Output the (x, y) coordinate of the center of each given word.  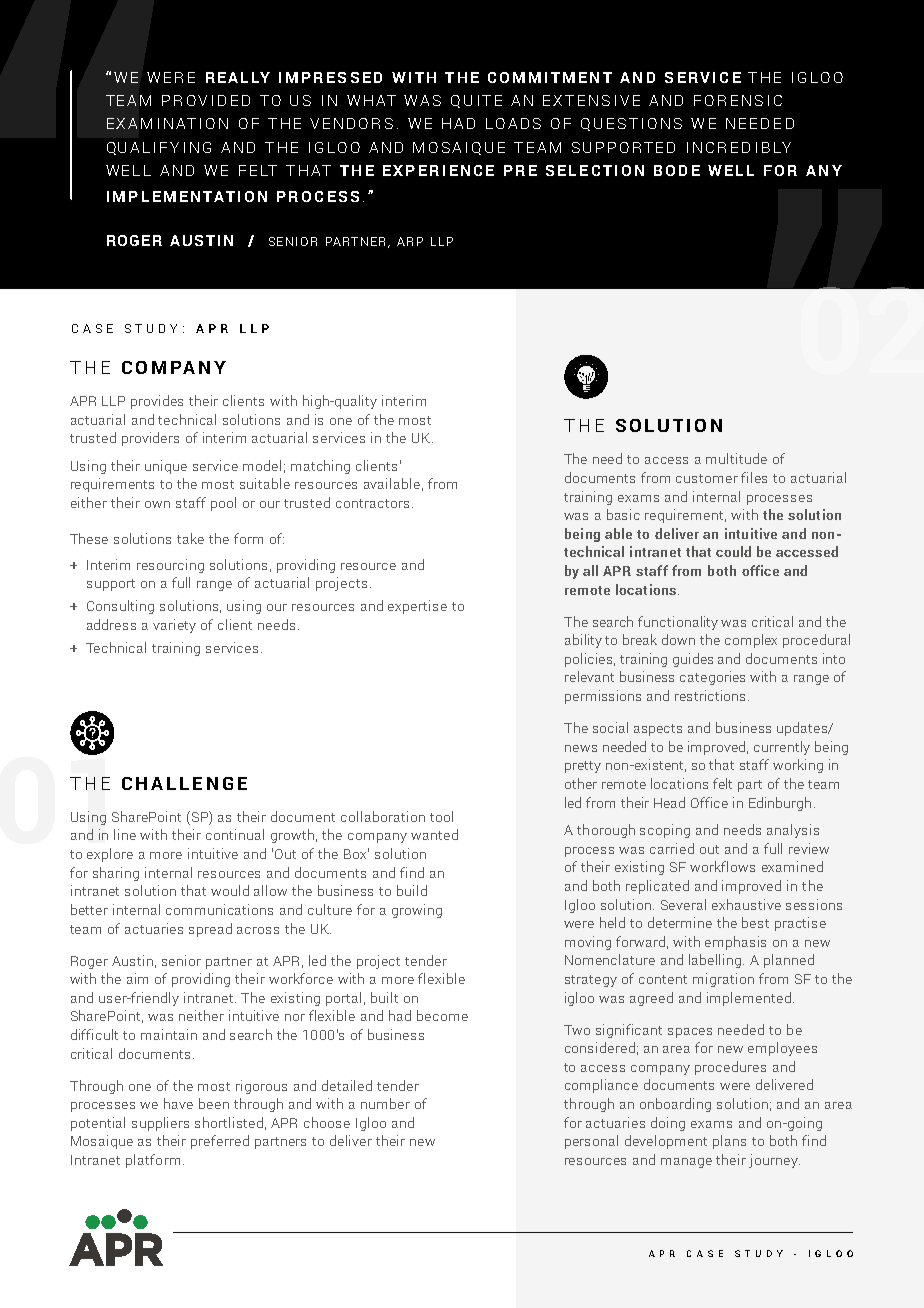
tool (441, 816)
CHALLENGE (184, 783)
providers (150, 439)
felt (722, 783)
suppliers (160, 1124)
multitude (736, 458)
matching (320, 467)
